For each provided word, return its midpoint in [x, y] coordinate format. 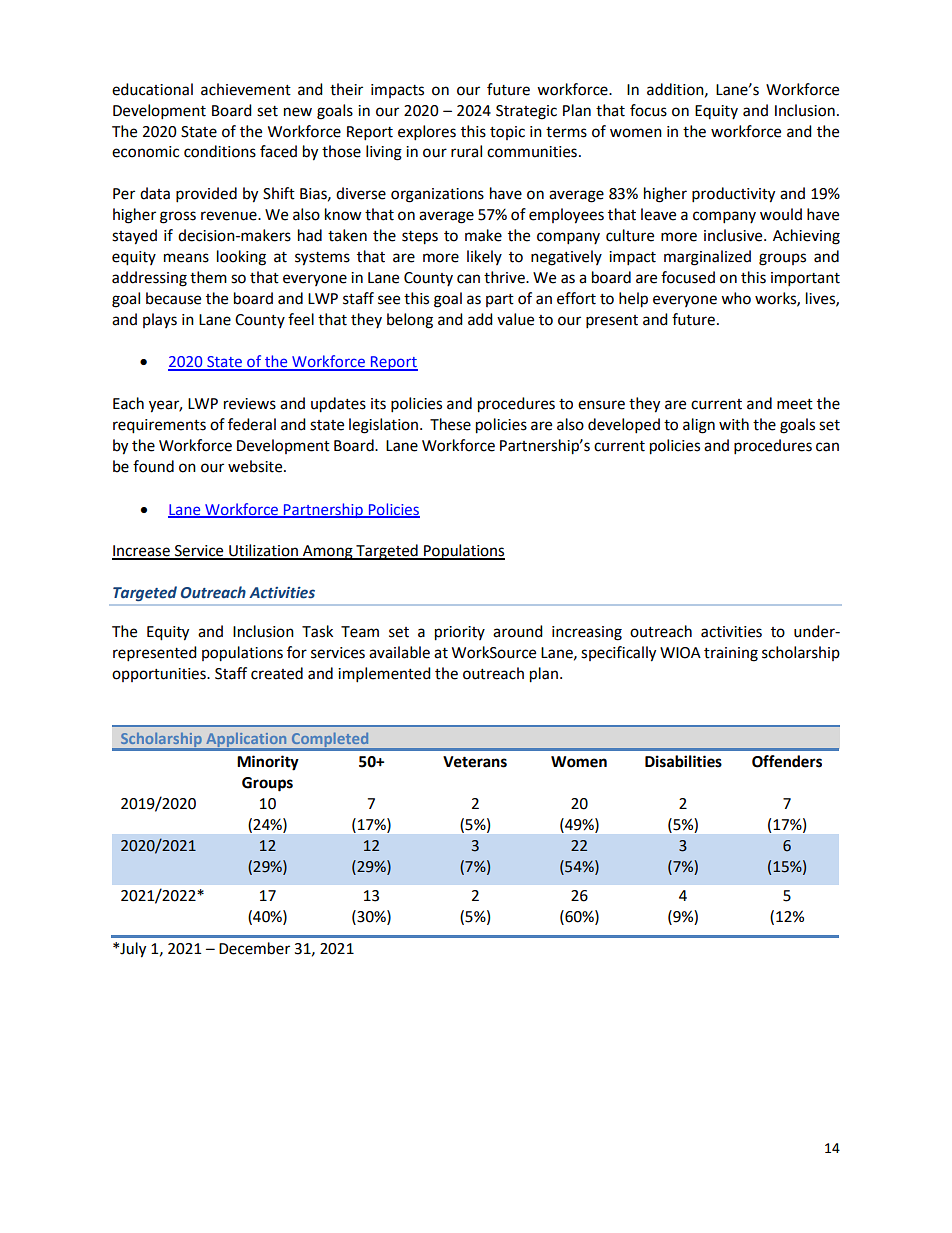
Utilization [263, 551]
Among [328, 552]
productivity [733, 195]
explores [427, 133]
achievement [246, 89]
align [699, 426]
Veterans [475, 762]
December [254, 948]
